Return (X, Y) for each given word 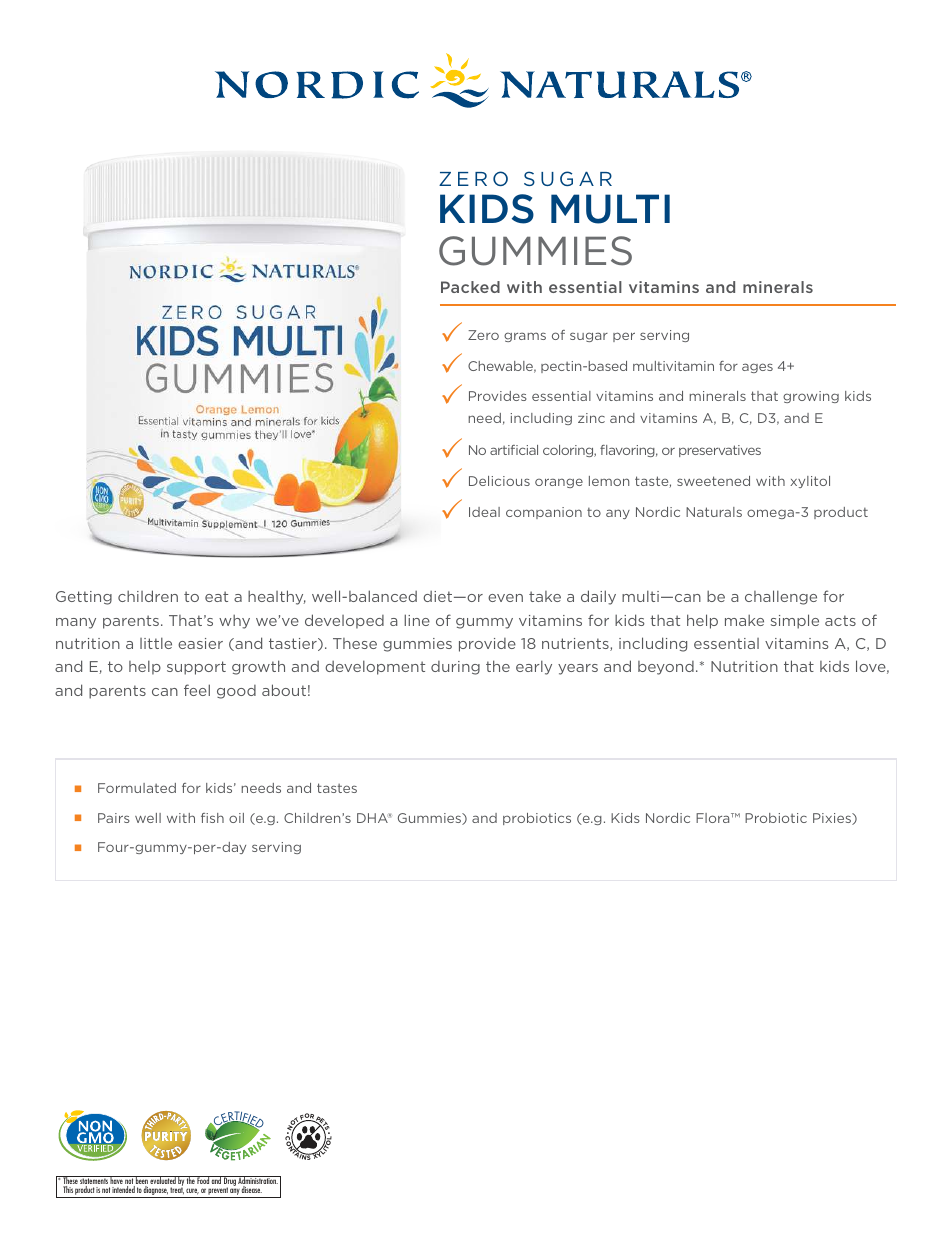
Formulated (137, 788)
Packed (470, 287)
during (455, 668)
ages (757, 368)
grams (525, 337)
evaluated (163, 1180)
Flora (714, 818)
